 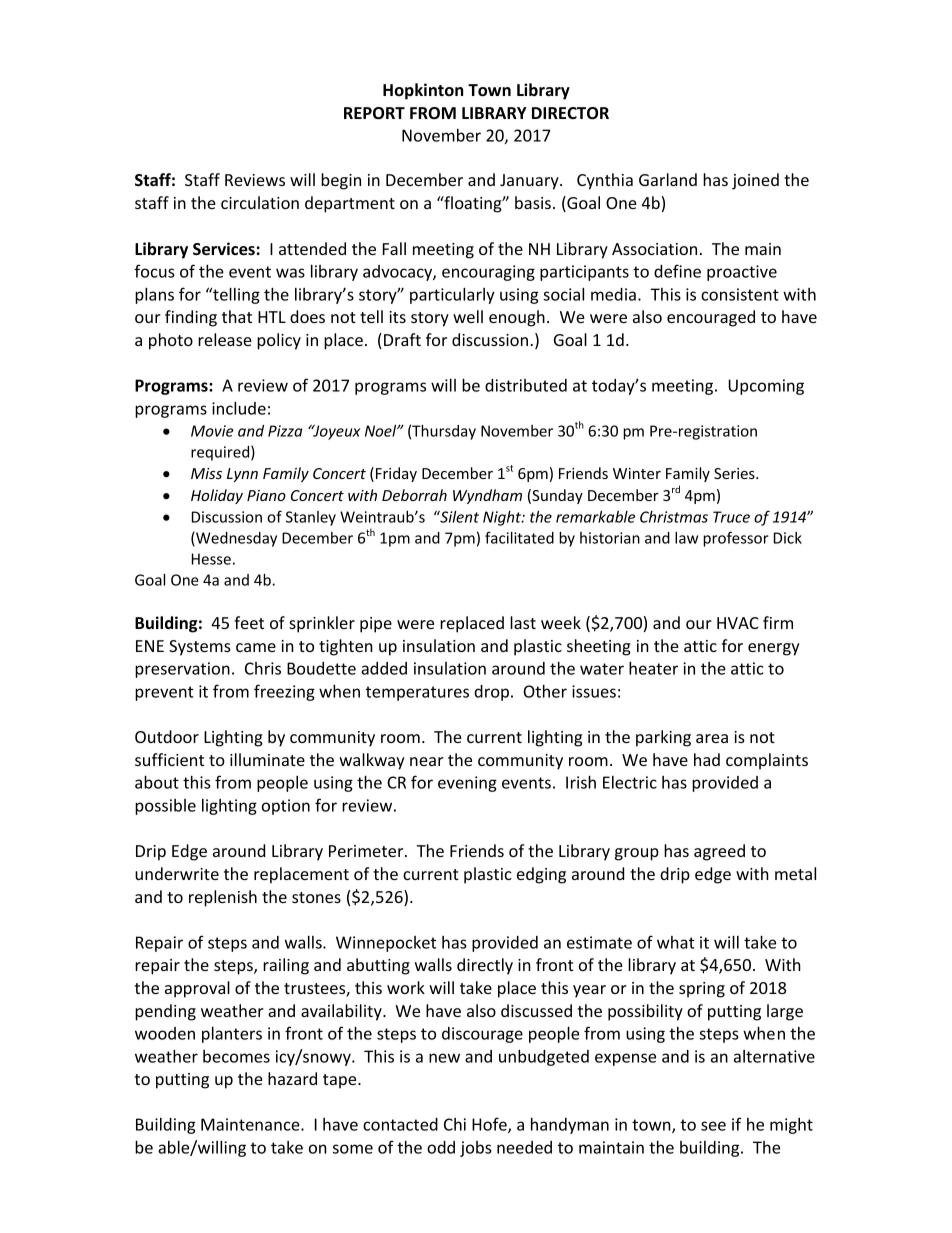 What do you see at coordinates (735, 473) in the screenshot?
I see `Series` at bounding box center [735, 473].
